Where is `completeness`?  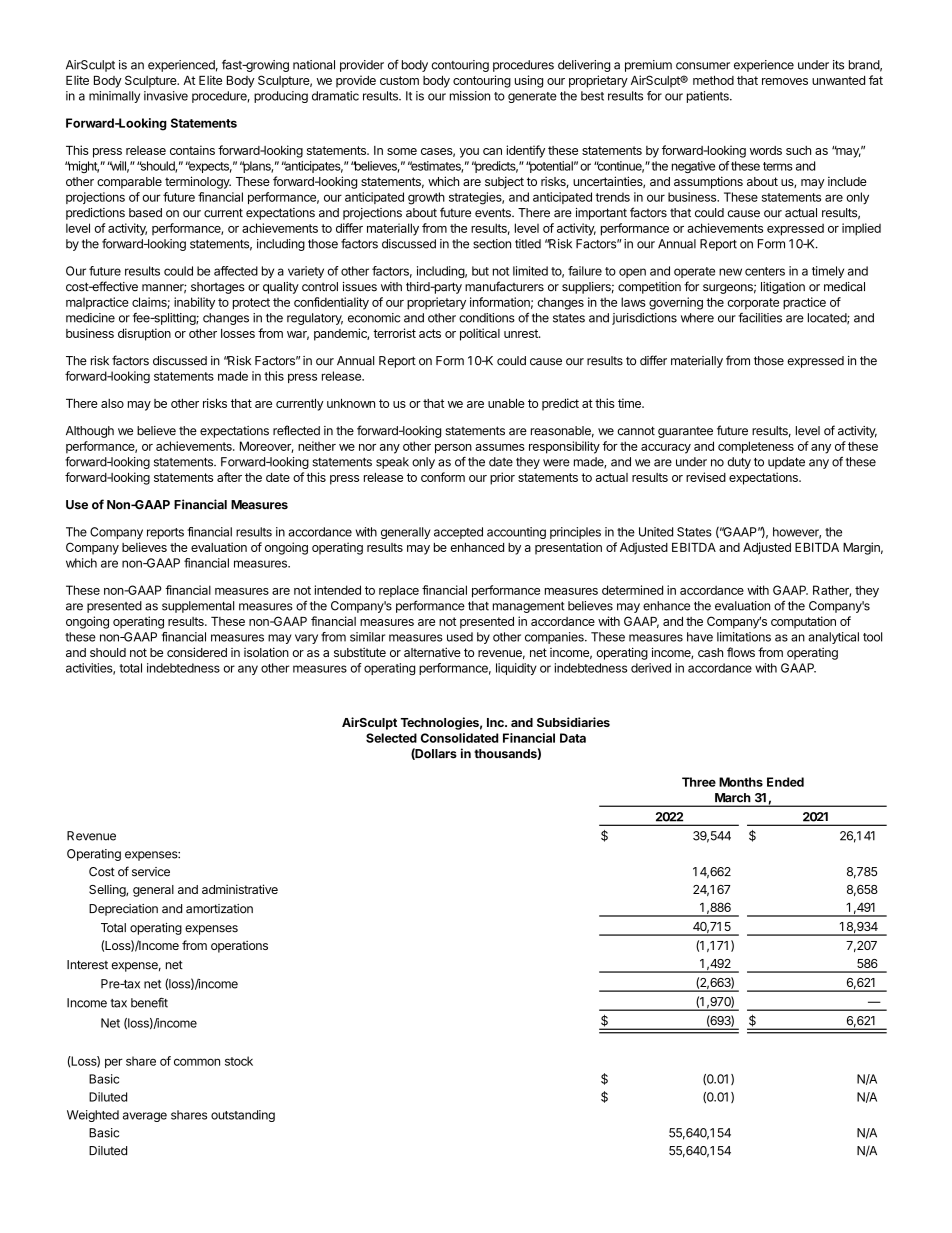 completeness is located at coordinates (756, 447).
